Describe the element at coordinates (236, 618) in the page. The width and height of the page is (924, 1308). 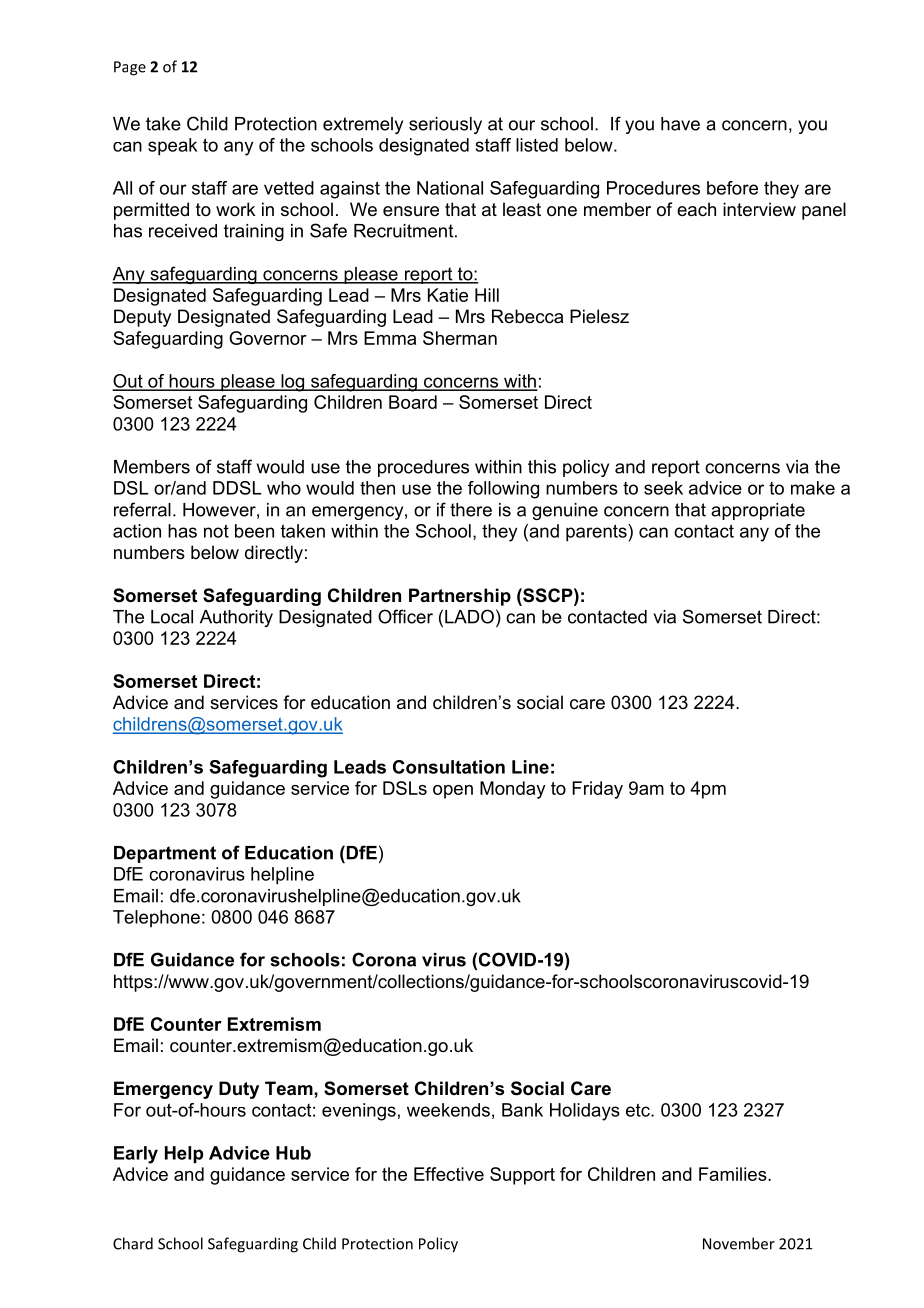
I see `Authority` at that location.
